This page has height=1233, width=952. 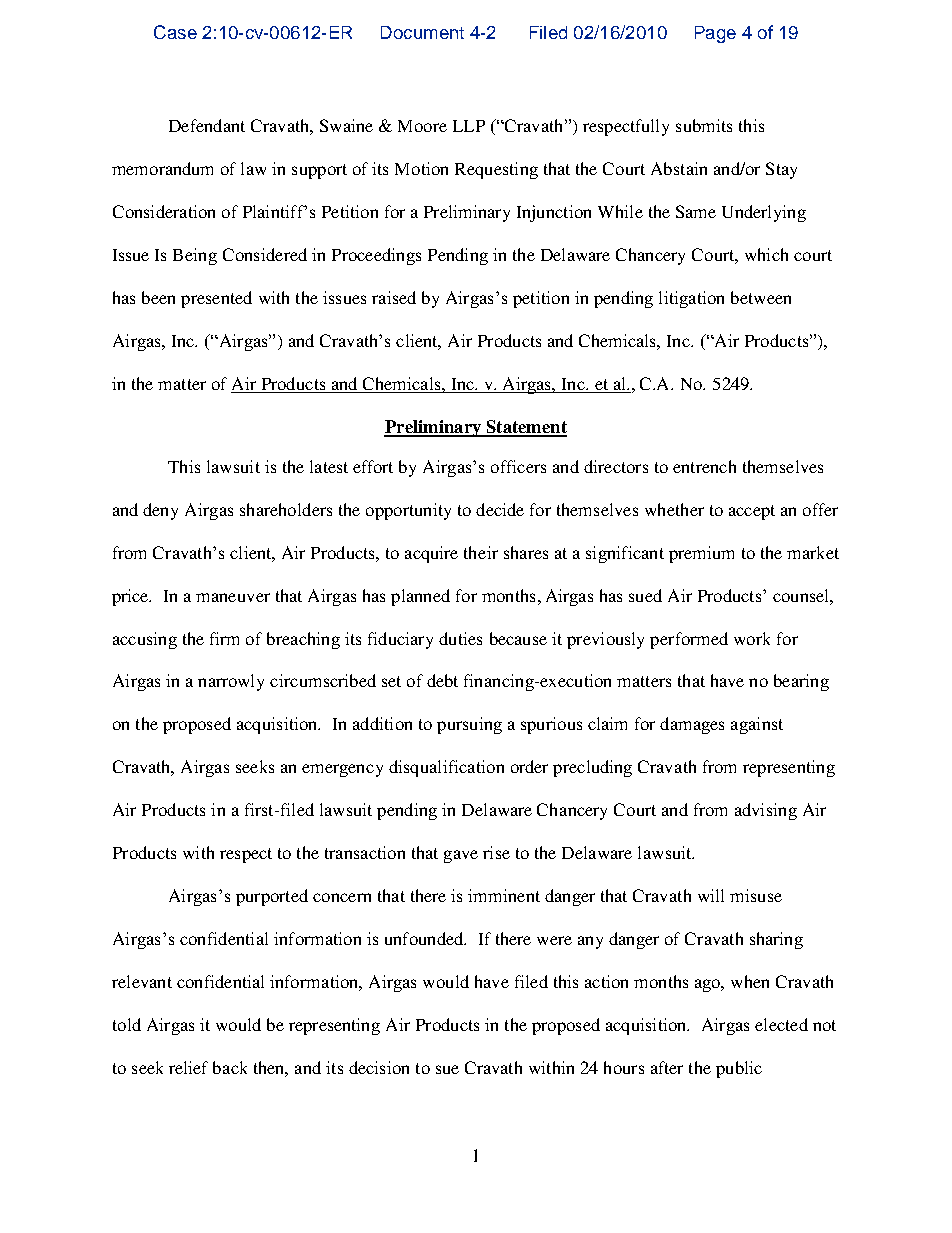 I want to click on back, so click(x=230, y=1067).
